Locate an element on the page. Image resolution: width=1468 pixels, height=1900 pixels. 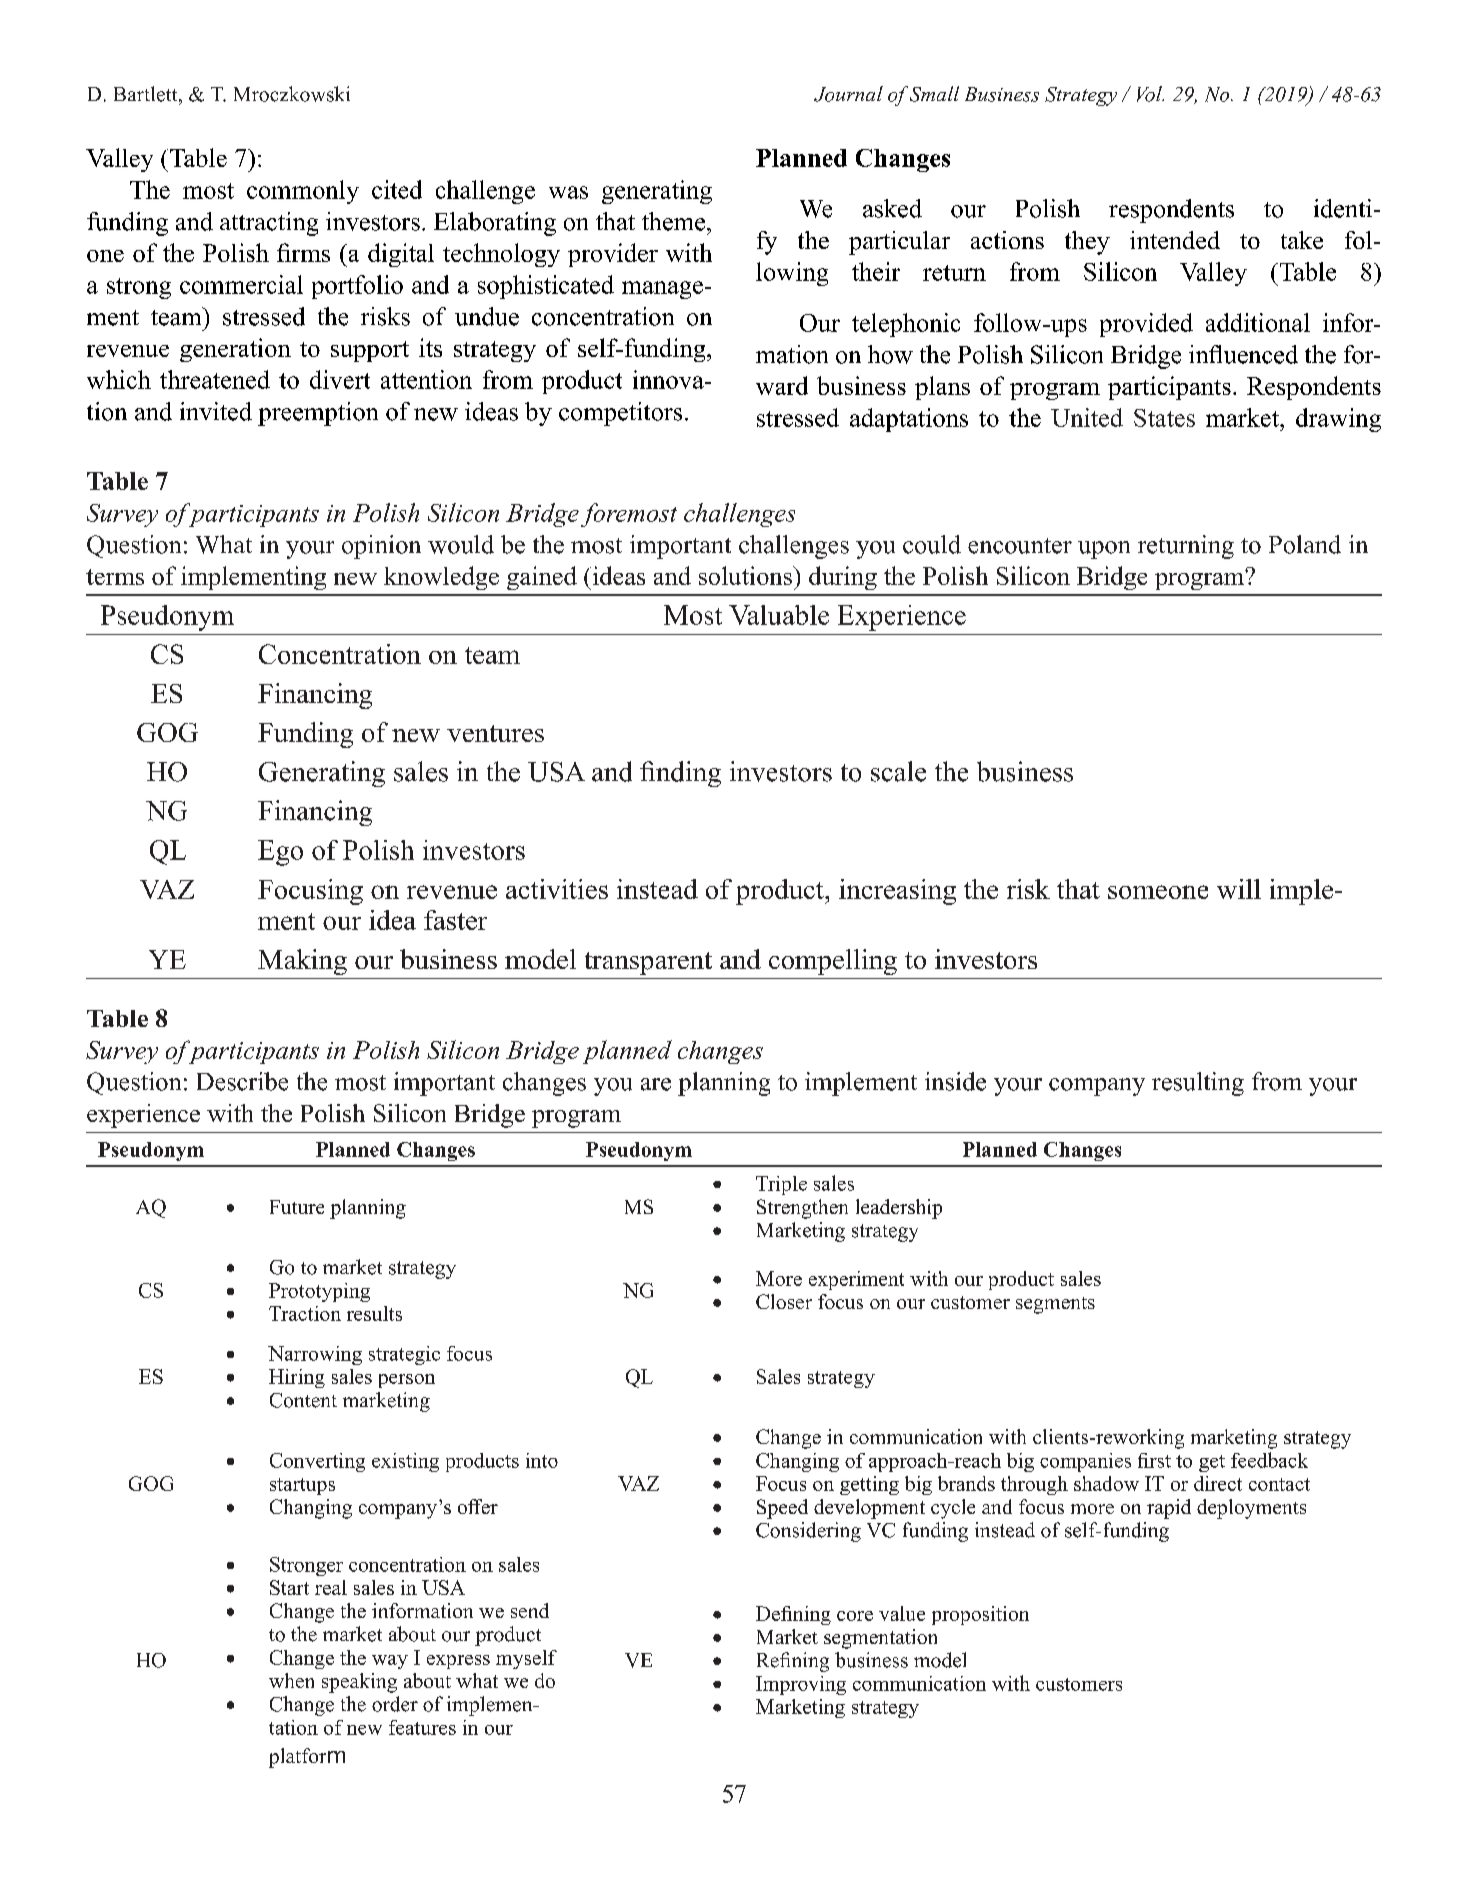
resulting is located at coordinates (1198, 1084).
